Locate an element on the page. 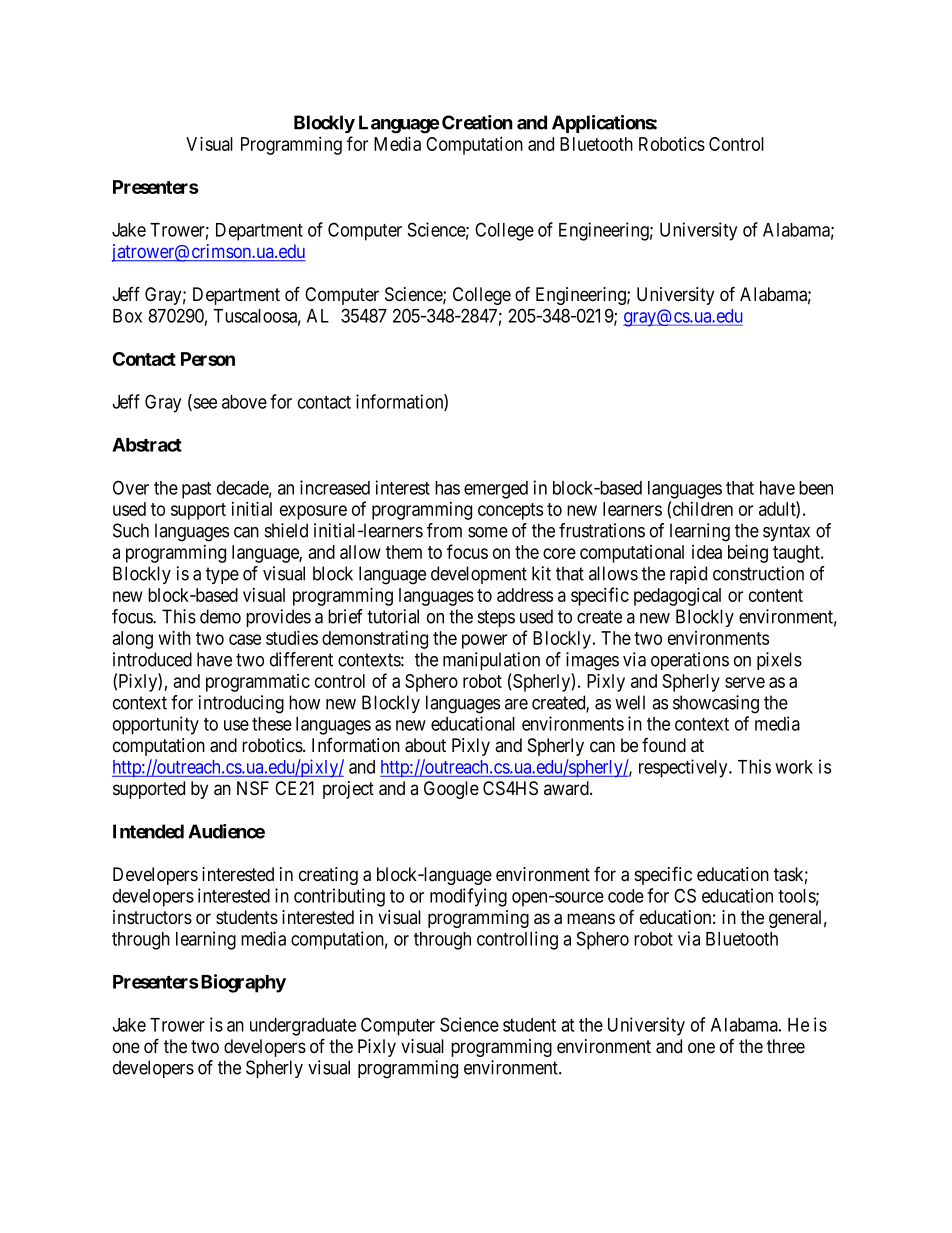  Box is located at coordinates (127, 316).
